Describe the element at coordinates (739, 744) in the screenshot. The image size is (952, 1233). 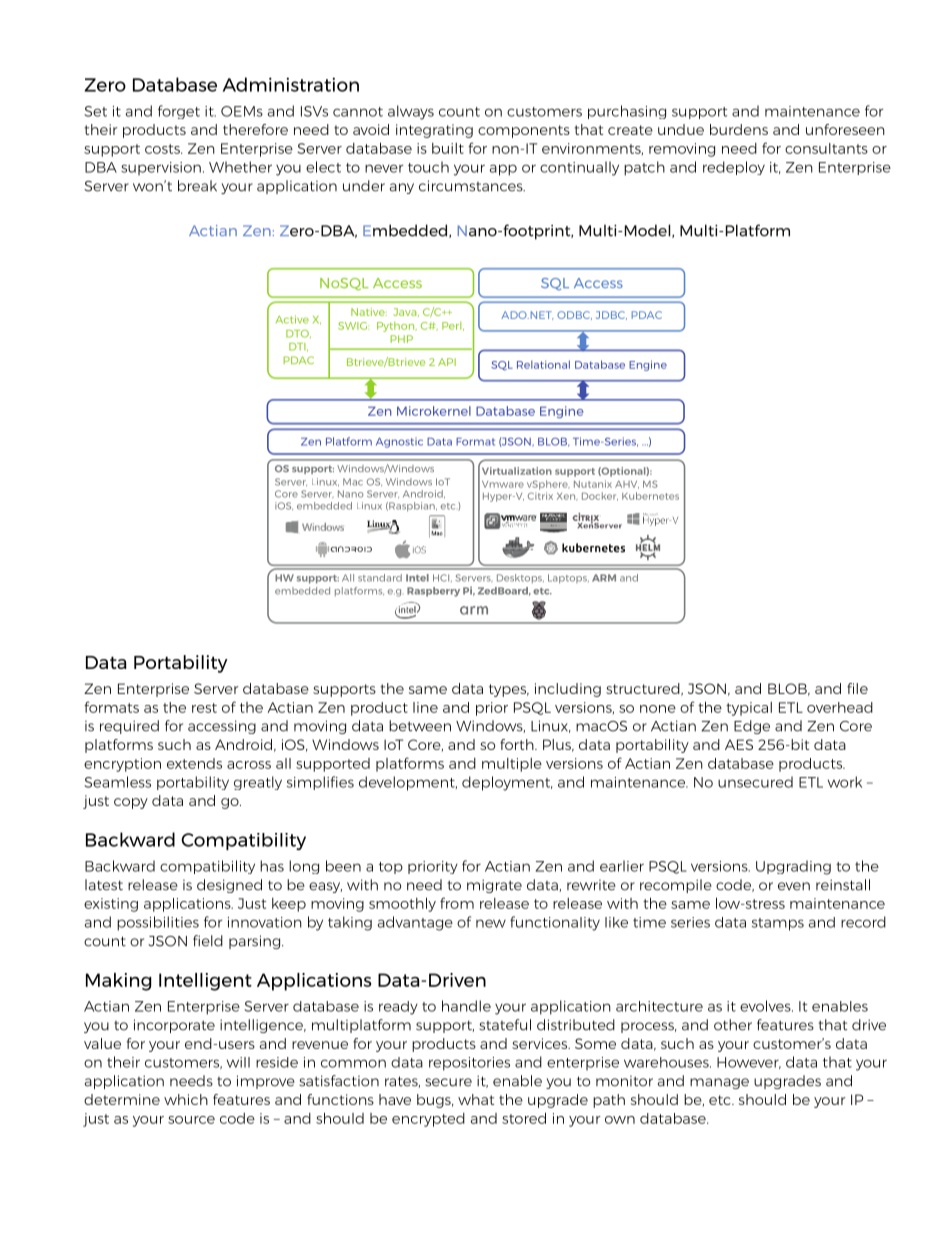
I see `AES` at that location.
